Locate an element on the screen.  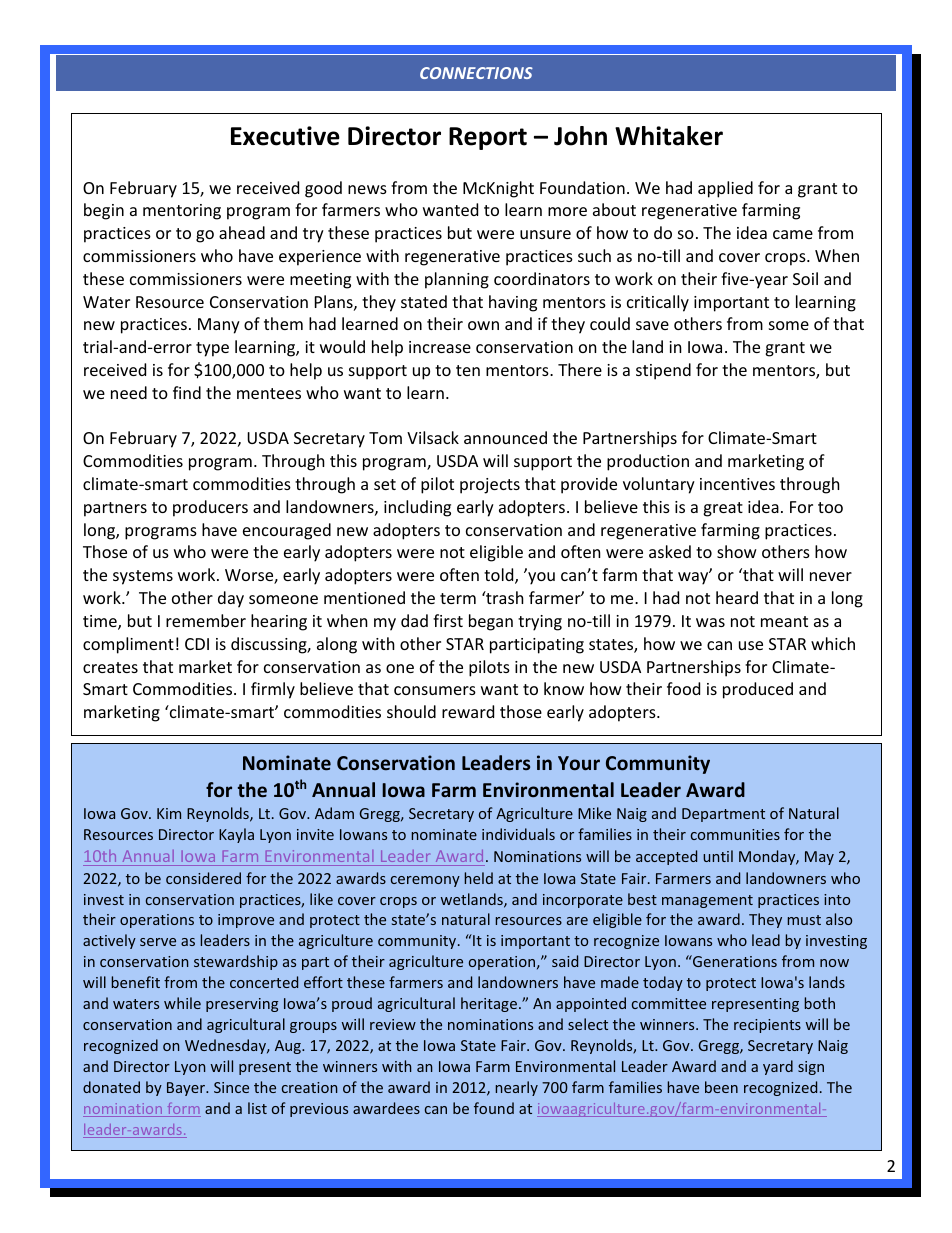
been is located at coordinates (721, 1087).
